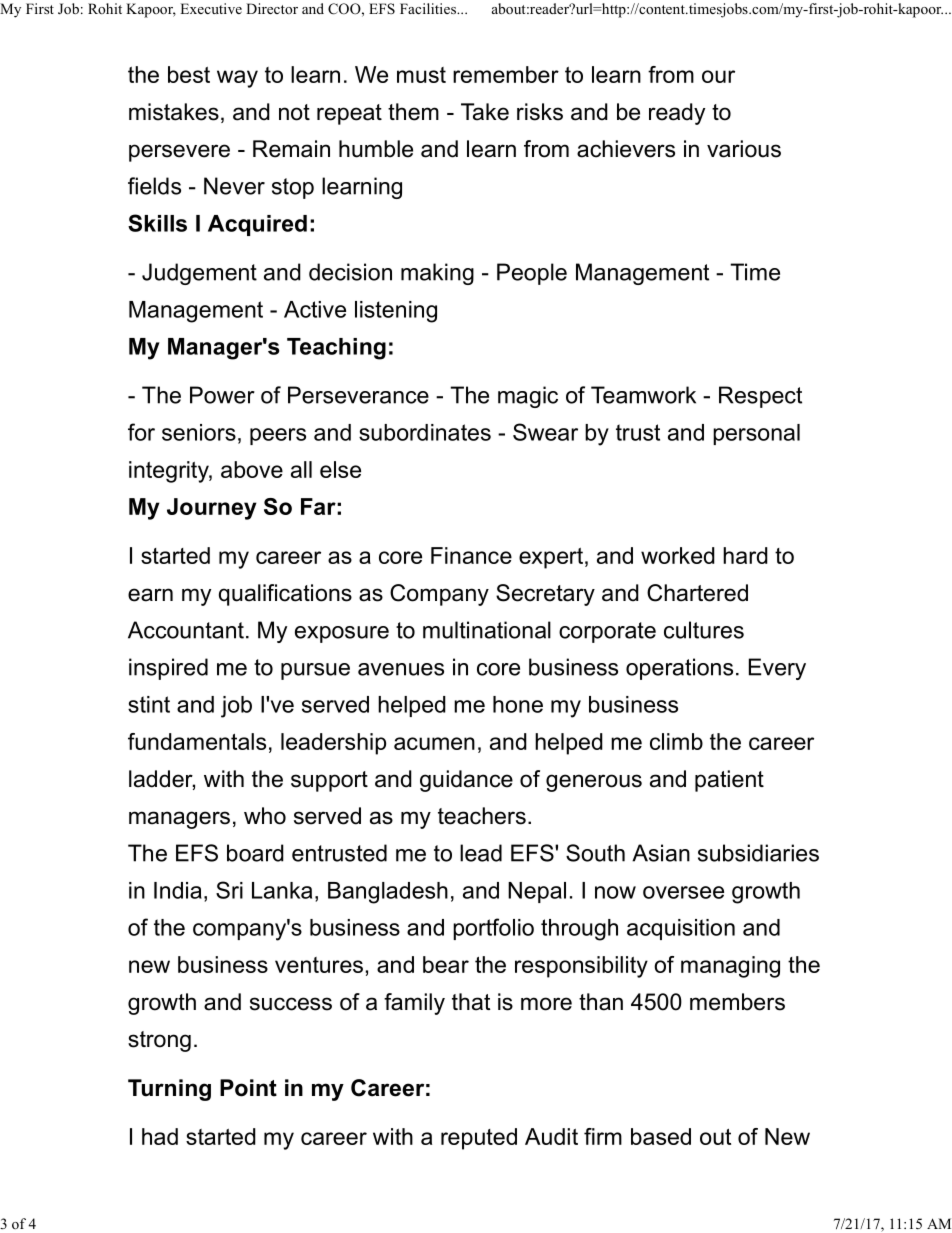 This screenshot has width=952, height=1233. What do you see at coordinates (211, 8) in the screenshot?
I see `Executive` at bounding box center [211, 8].
